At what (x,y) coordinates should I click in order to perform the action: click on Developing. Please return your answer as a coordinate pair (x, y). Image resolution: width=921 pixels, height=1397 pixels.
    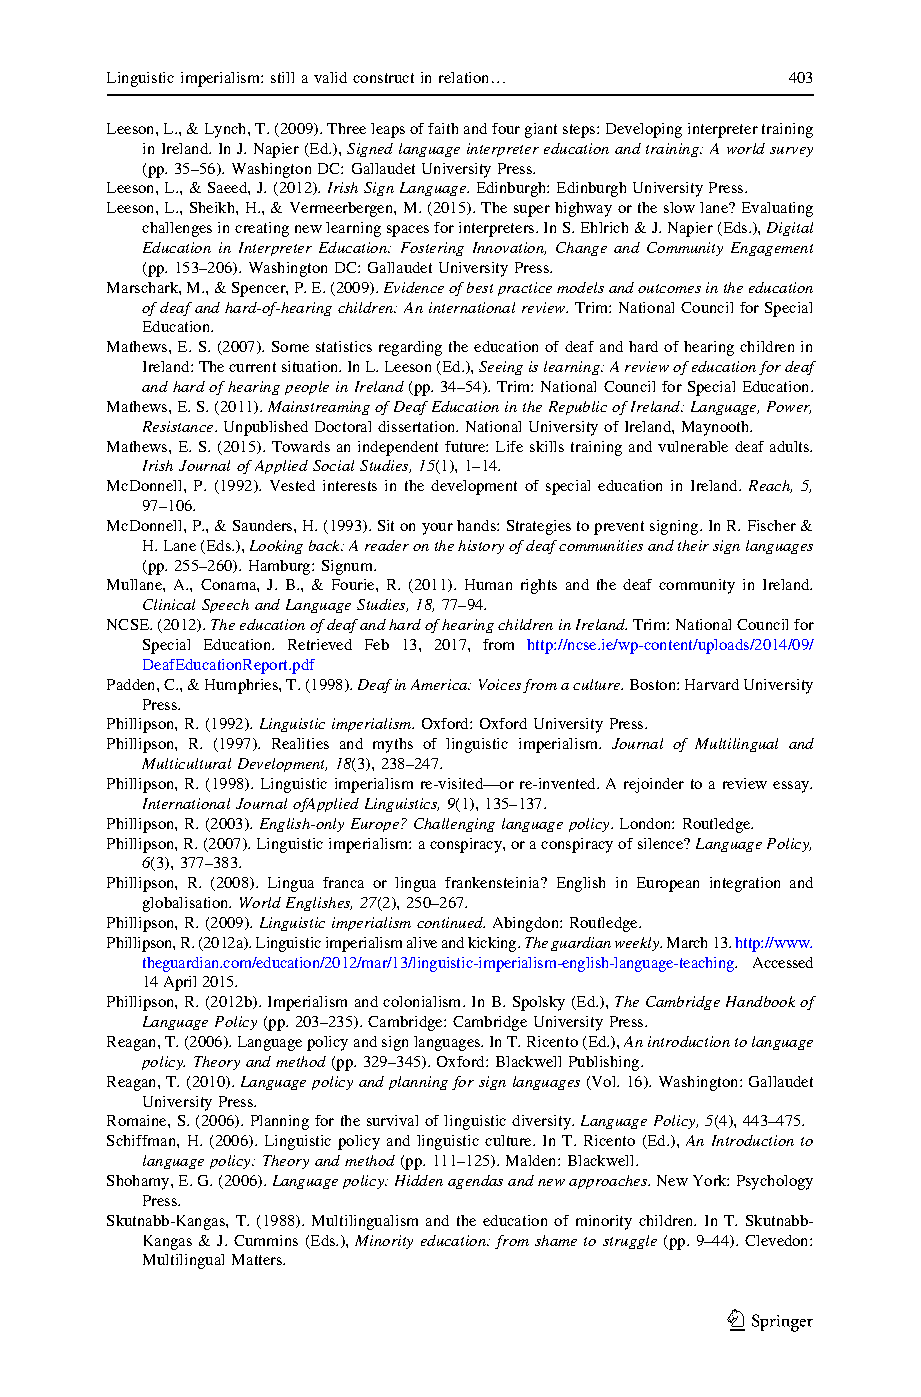
    Looking at the image, I should click on (644, 130).
